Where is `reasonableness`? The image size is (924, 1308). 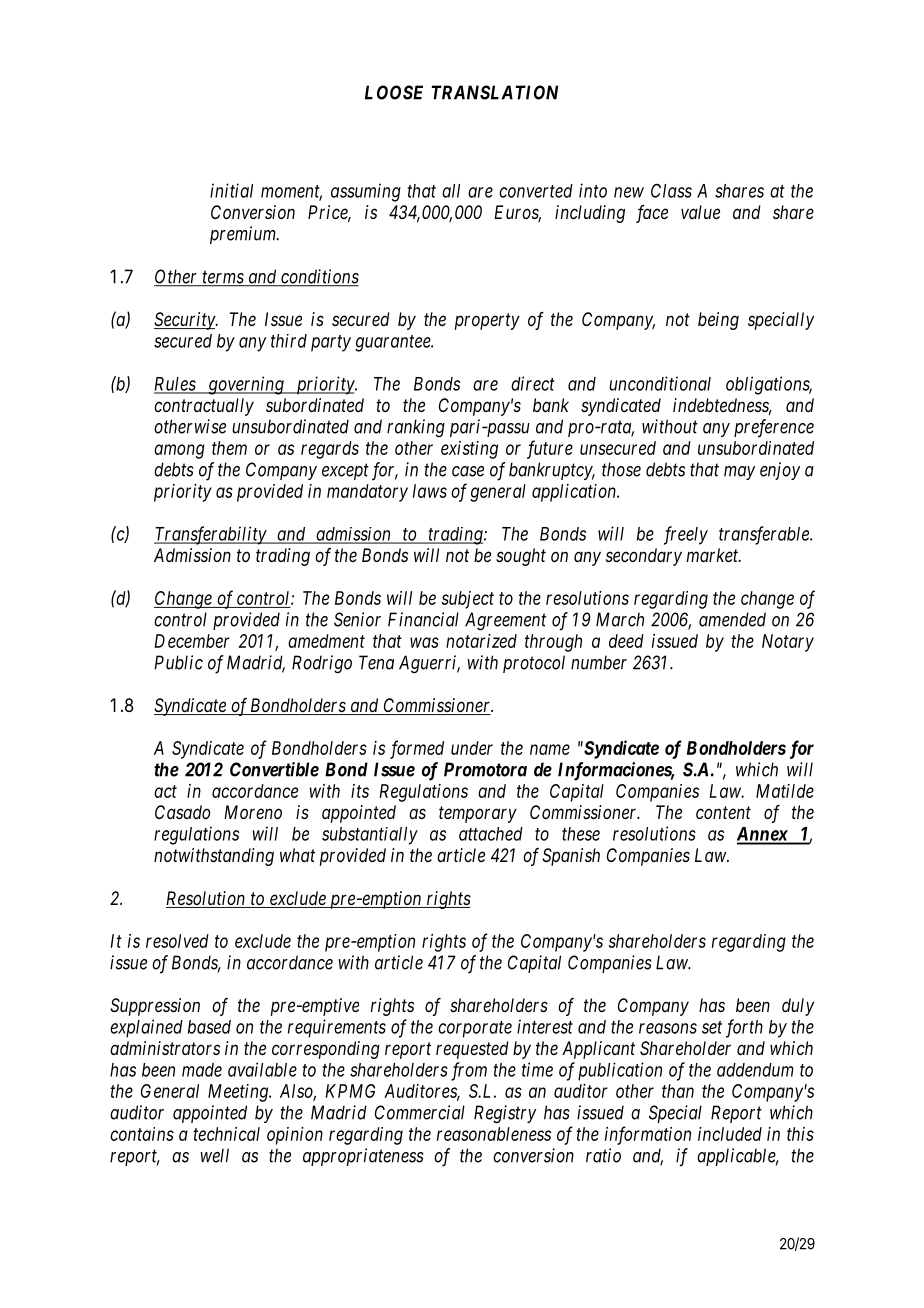 reasonableness is located at coordinates (494, 1134).
